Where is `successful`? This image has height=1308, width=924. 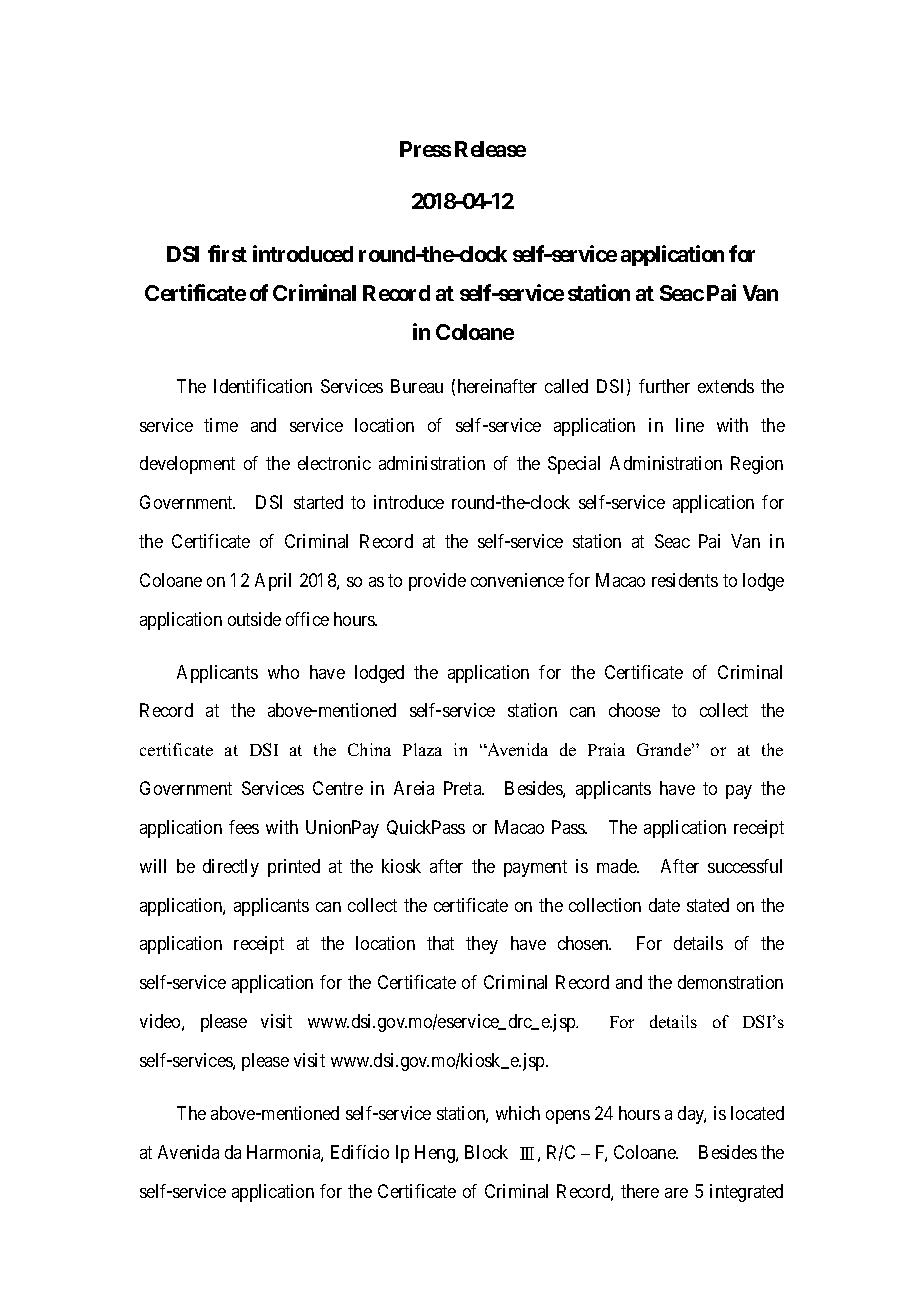 successful is located at coordinates (745, 866).
